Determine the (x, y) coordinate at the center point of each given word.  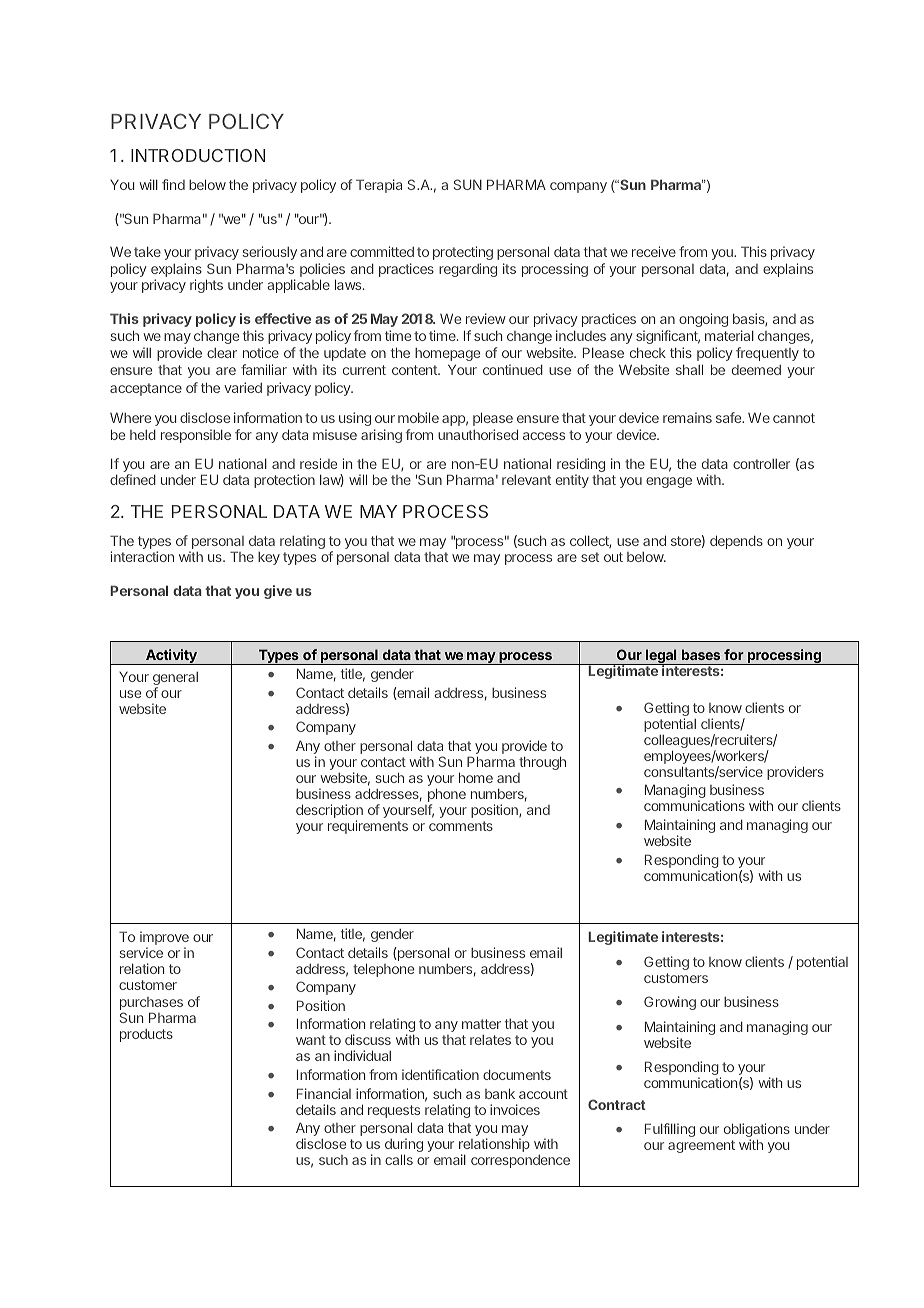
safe (730, 417)
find (173, 184)
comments (461, 826)
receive (654, 251)
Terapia (379, 186)
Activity (171, 657)
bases (701, 654)
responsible (196, 436)
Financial (324, 1093)
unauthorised (478, 434)
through (542, 763)
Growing (670, 1003)
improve (164, 939)
